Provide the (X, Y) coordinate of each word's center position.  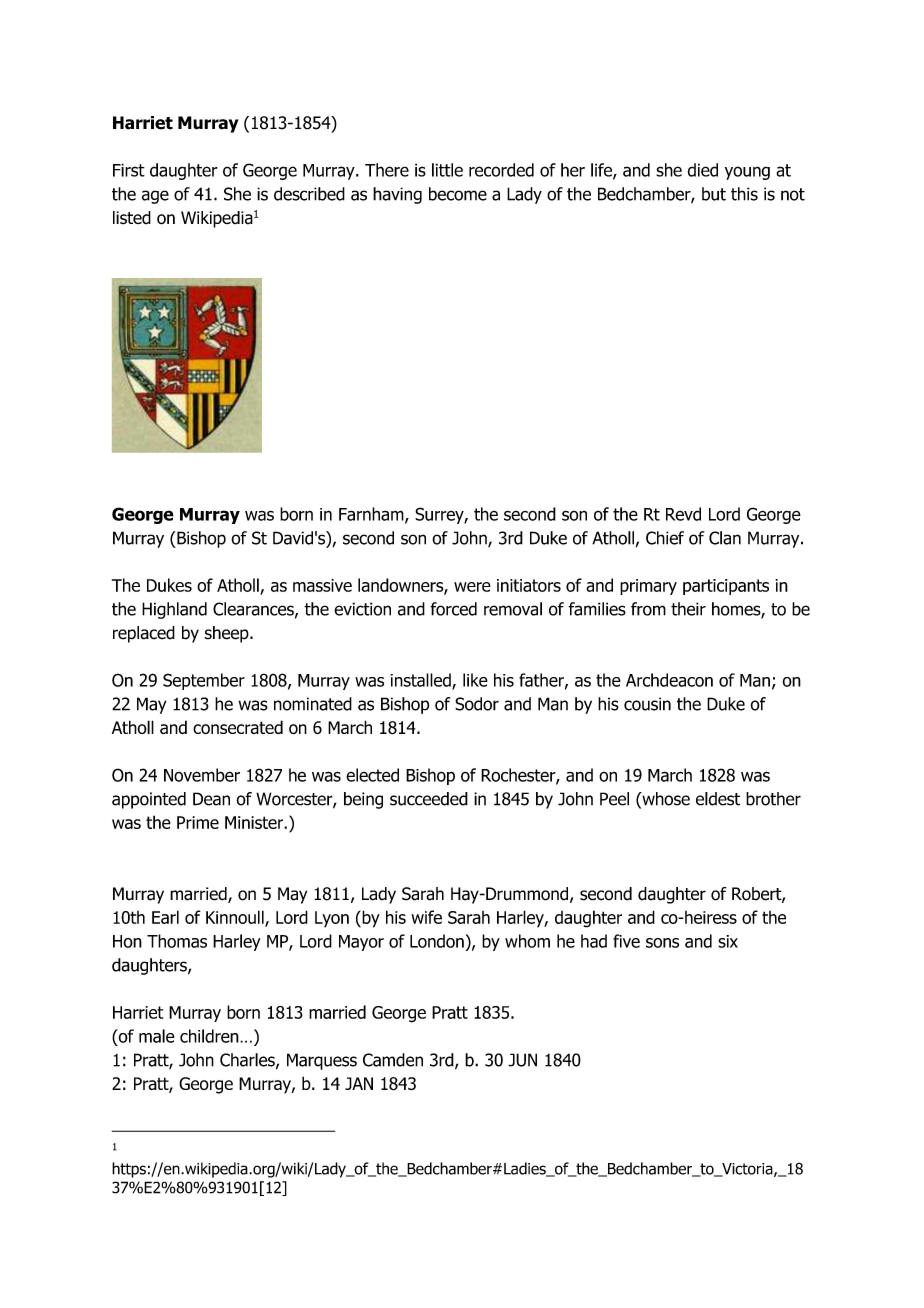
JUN (522, 1060)
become (458, 194)
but (714, 194)
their (688, 609)
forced (453, 609)
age (155, 197)
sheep (227, 634)
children (210, 1036)
